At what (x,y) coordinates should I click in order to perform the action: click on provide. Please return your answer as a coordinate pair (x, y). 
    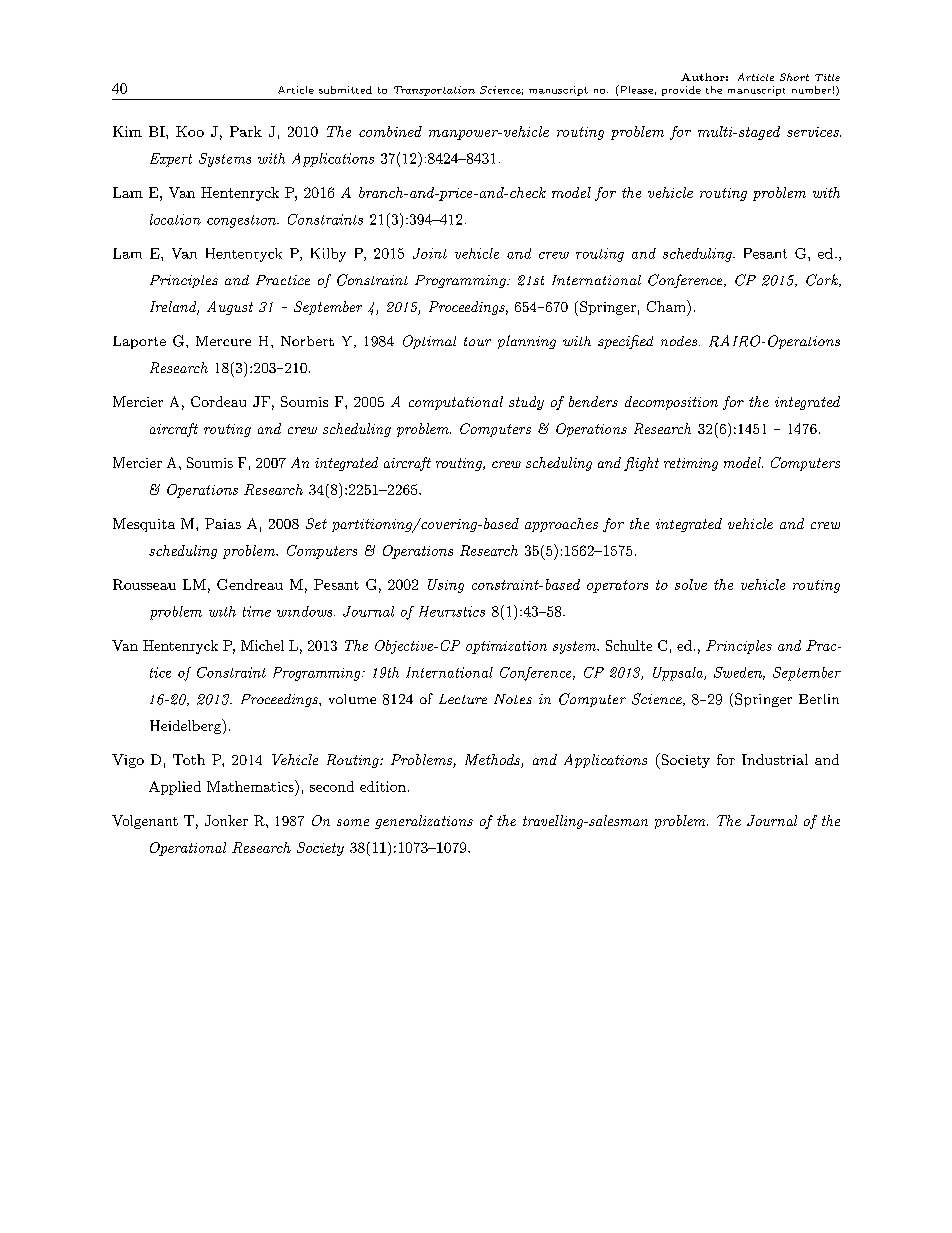
    Looking at the image, I should click on (681, 91).
